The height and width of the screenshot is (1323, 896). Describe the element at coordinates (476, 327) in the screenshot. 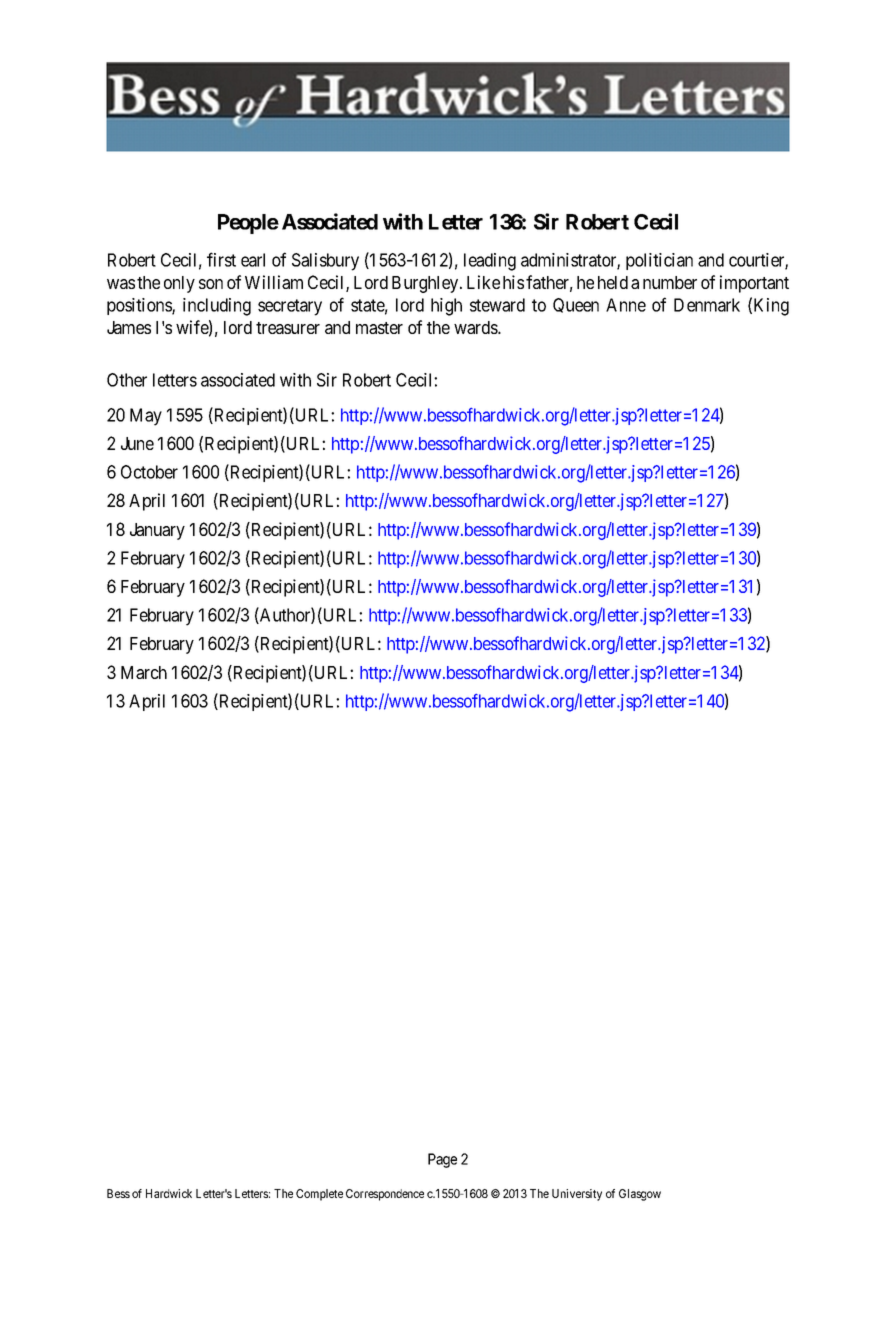

I see `wards` at that location.
